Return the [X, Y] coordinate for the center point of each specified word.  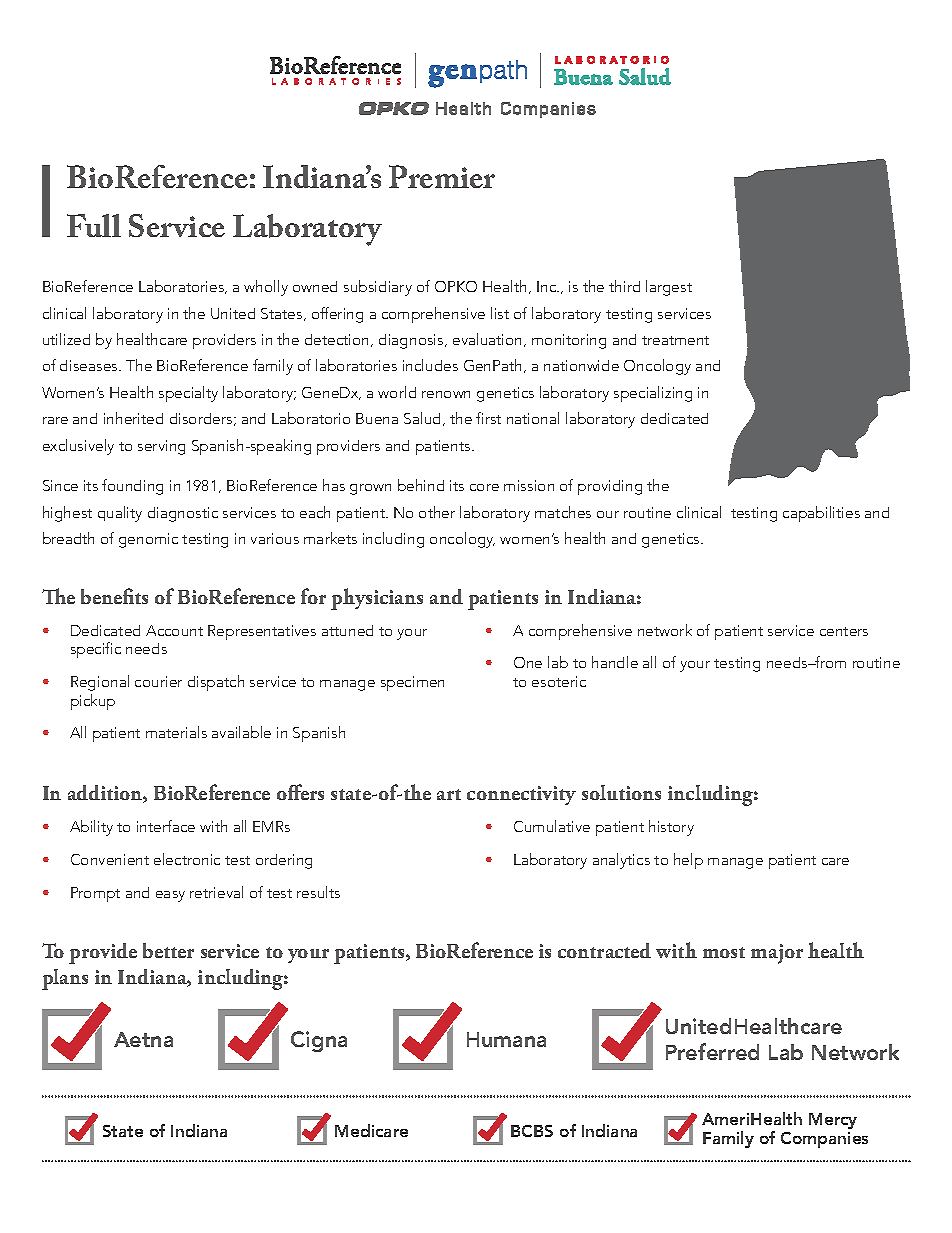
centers [844, 631]
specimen [412, 683]
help [688, 861]
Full [94, 225]
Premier [442, 176]
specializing [653, 394]
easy [170, 896]
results [318, 892]
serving [161, 447]
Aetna [143, 1039]
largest [669, 288]
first [488, 418]
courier [158, 681]
